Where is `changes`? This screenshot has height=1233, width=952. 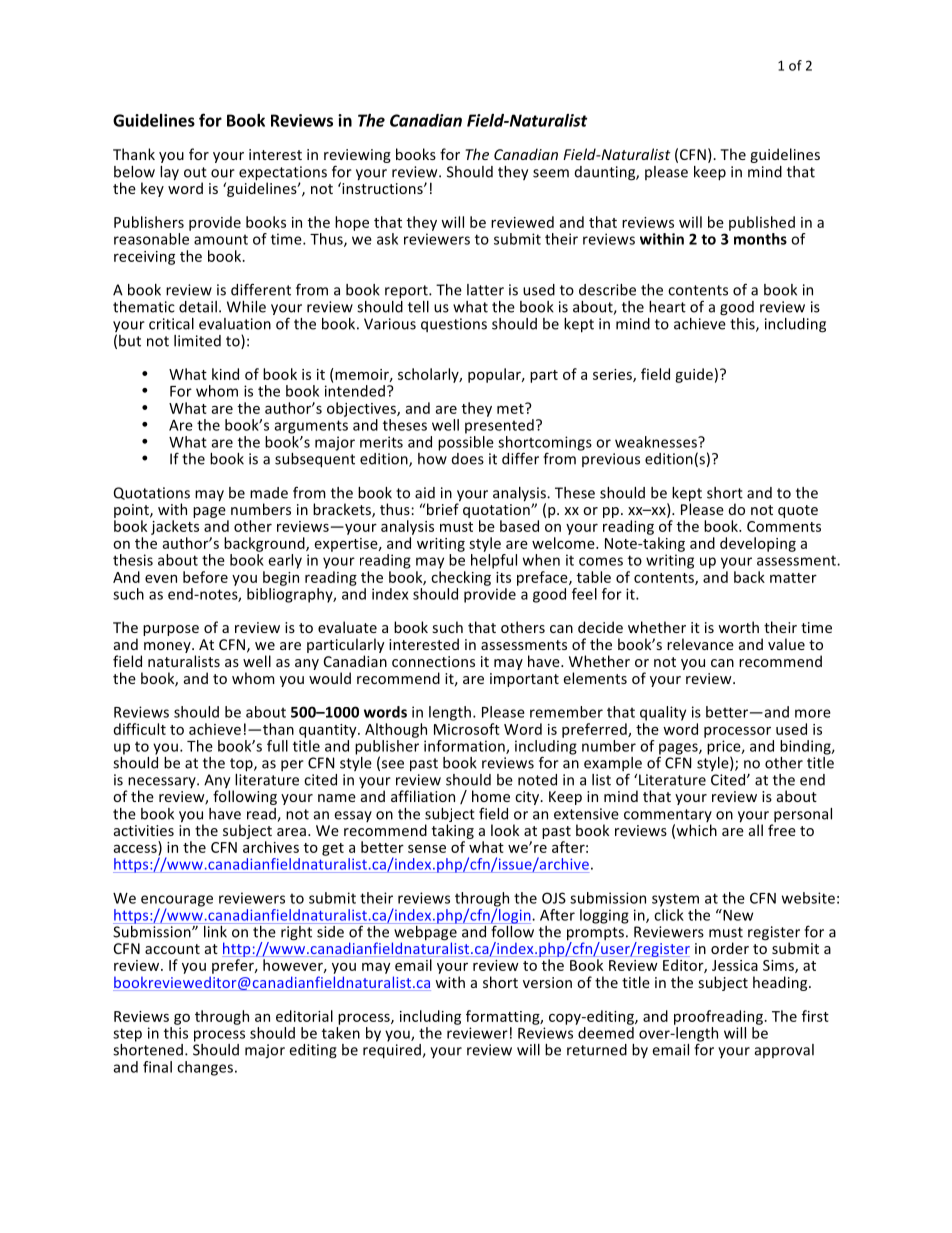
changes is located at coordinates (205, 1068).
